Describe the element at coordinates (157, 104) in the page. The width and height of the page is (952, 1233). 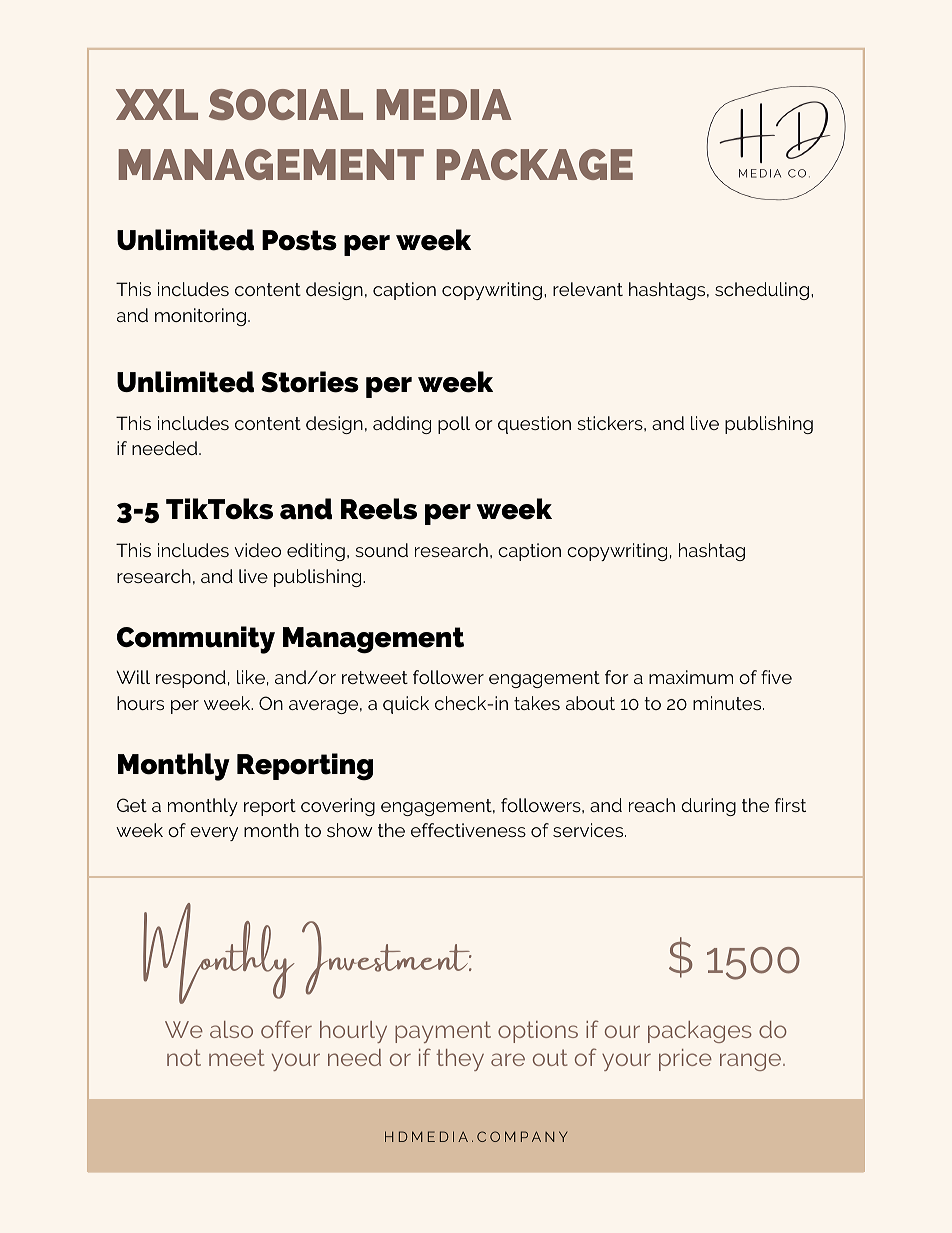
I see `XXL` at that location.
